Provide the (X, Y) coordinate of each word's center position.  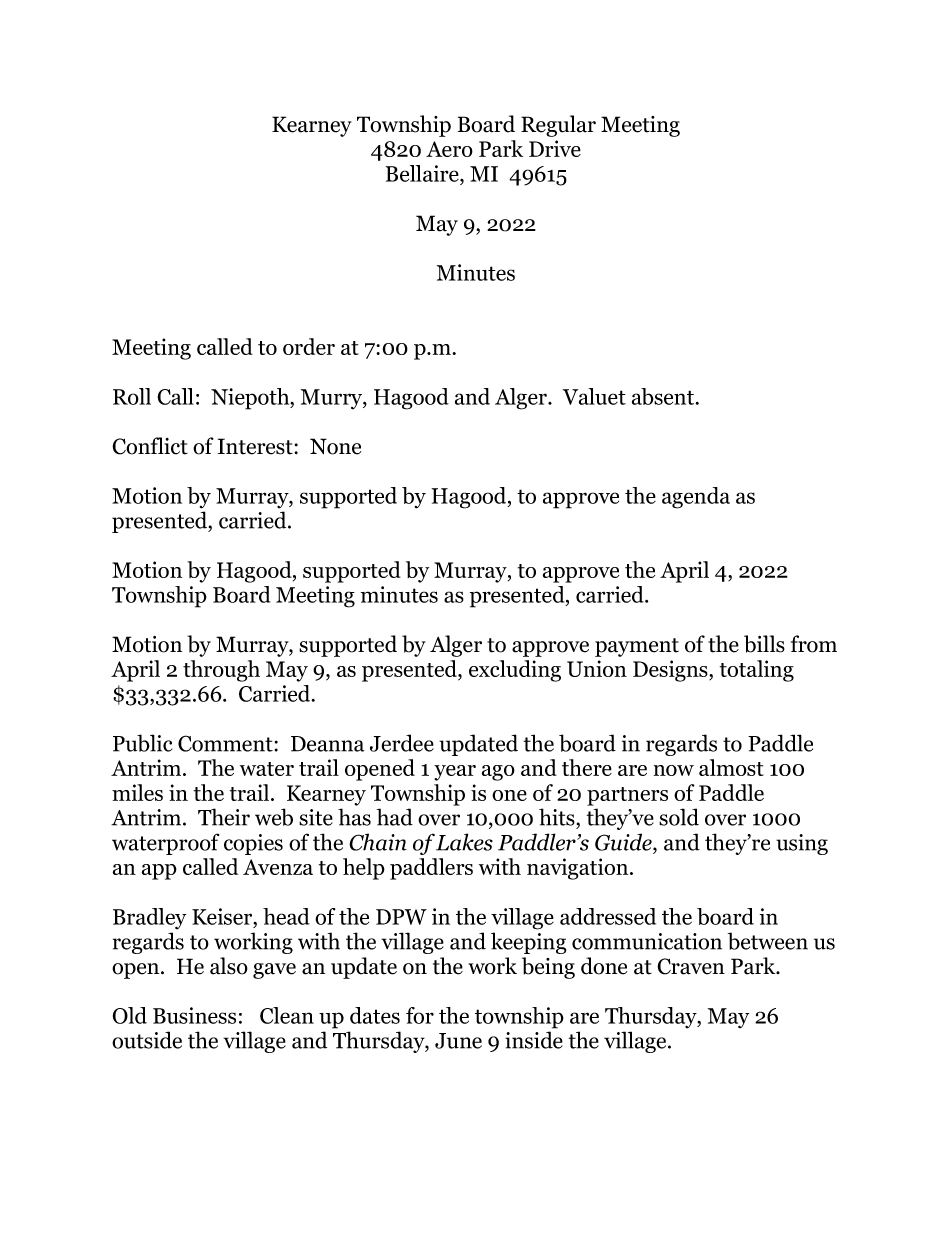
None (335, 446)
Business (194, 1015)
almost (731, 767)
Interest (256, 446)
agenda (696, 498)
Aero (449, 149)
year (455, 773)
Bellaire (423, 173)
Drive (555, 148)
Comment (225, 743)
